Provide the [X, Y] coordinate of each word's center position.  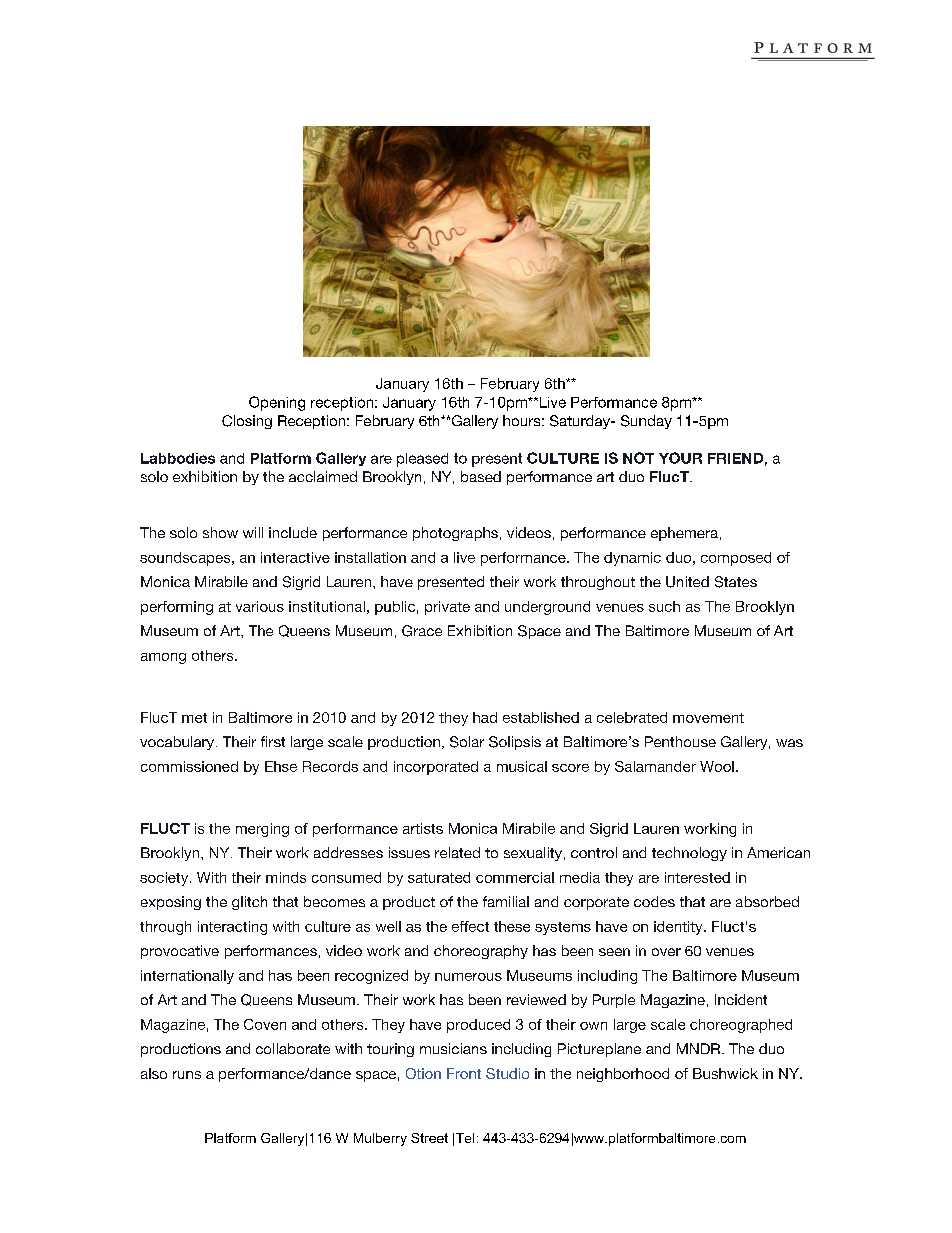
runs [187, 1075]
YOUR [680, 458]
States [736, 582]
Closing [247, 422]
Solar [467, 742]
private [447, 608]
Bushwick [725, 1073]
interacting [232, 928]
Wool [717, 766]
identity [679, 928]
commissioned [189, 766]
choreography [481, 952]
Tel [465, 1138]
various [260, 606]
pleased [422, 460]
